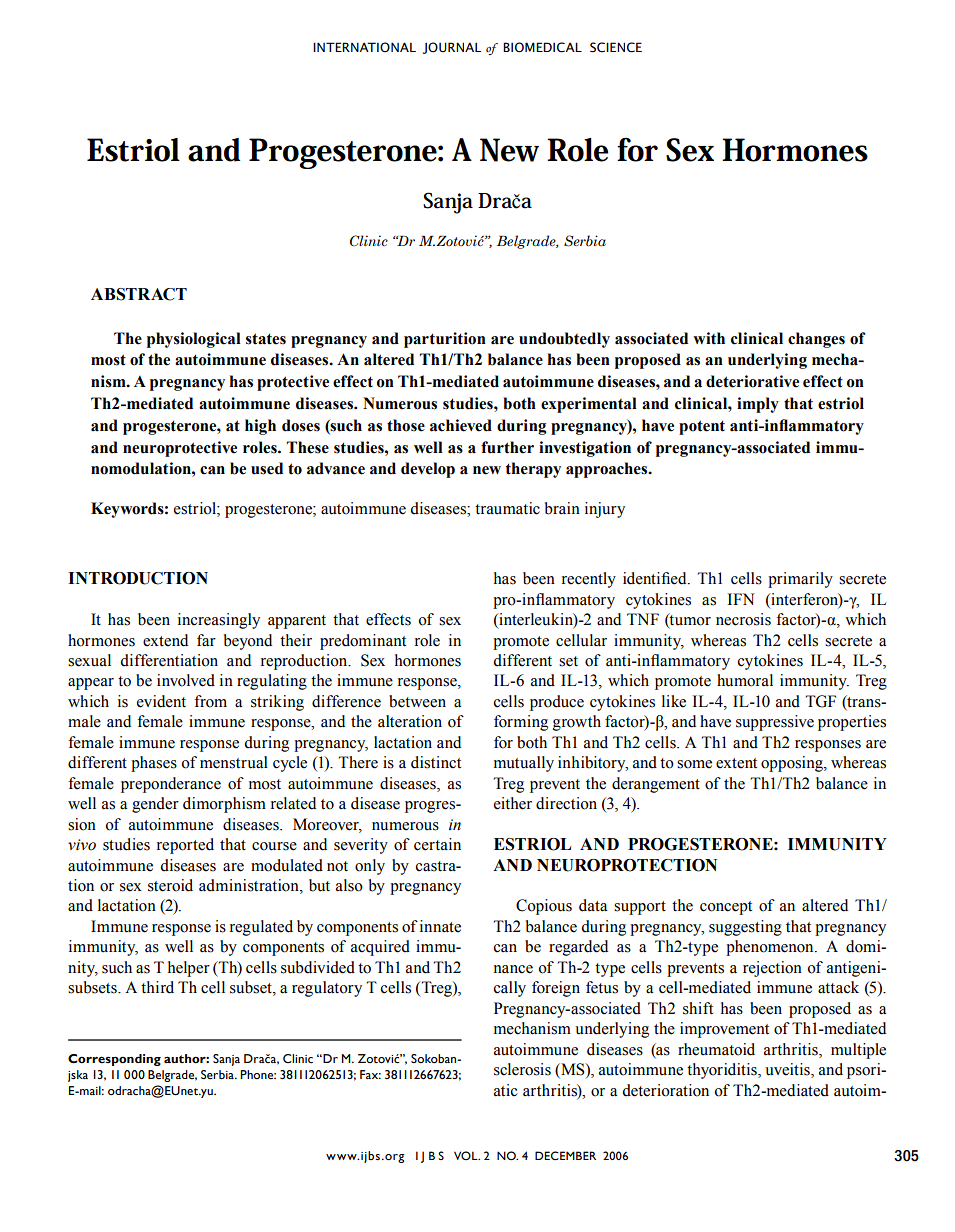  What do you see at coordinates (522, 1069) in the image?
I see `sclerosis` at bounding box center [522, 1069].
